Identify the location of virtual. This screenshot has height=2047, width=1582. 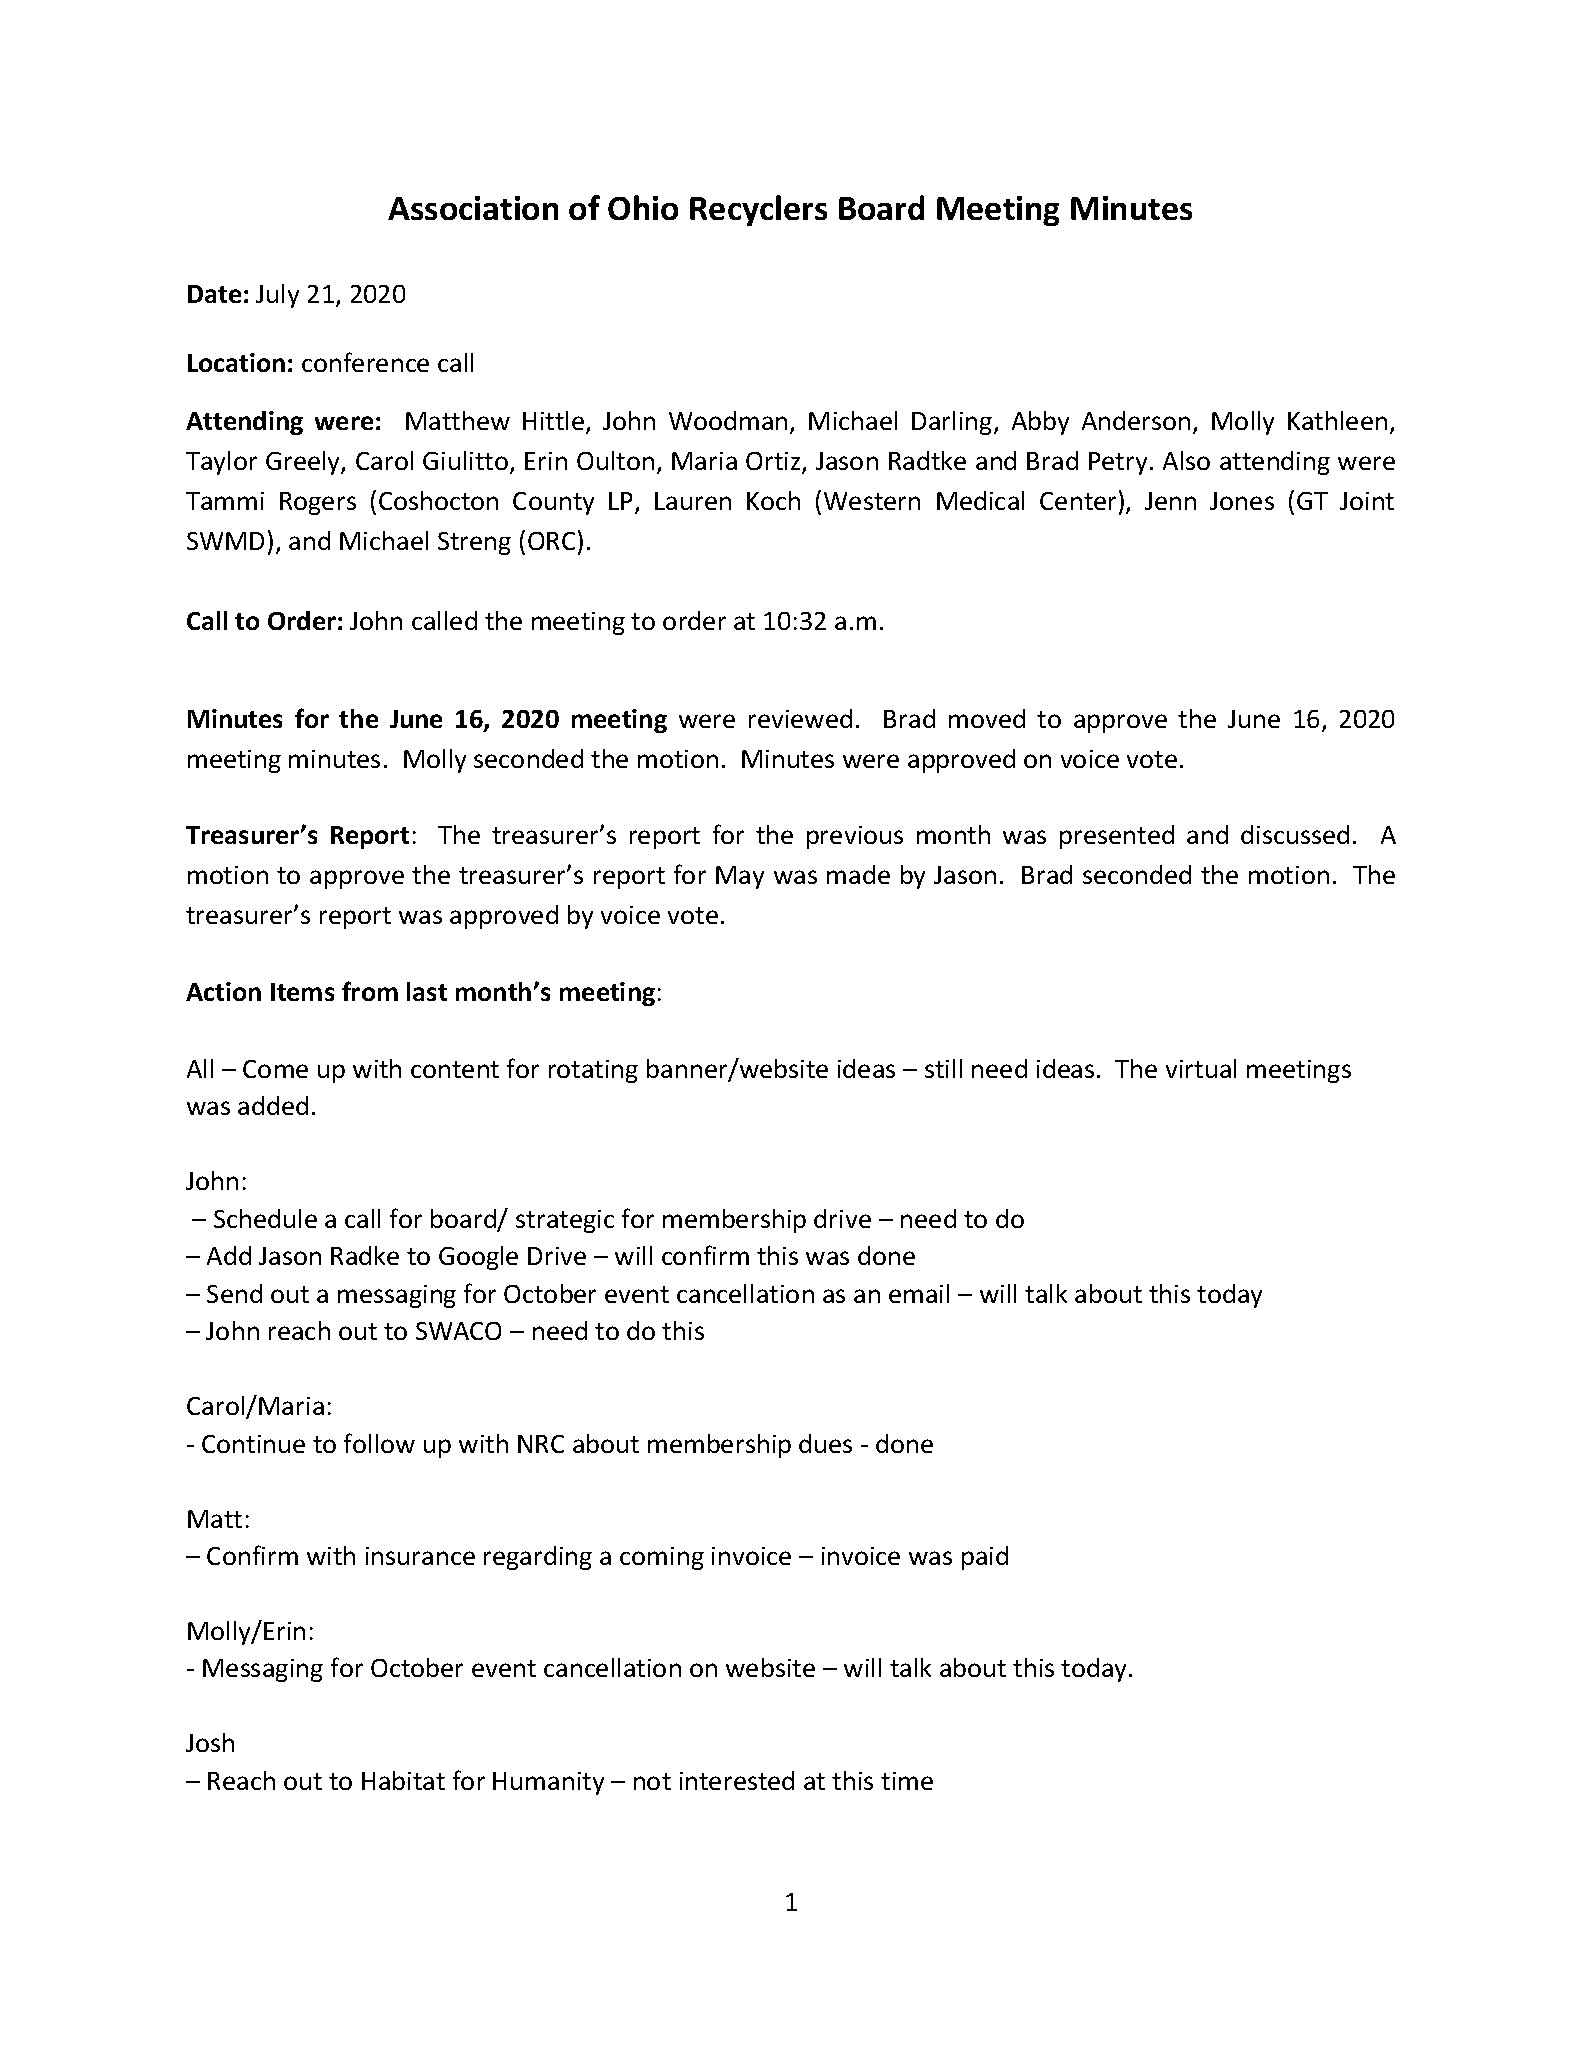
(1201, 1068).
